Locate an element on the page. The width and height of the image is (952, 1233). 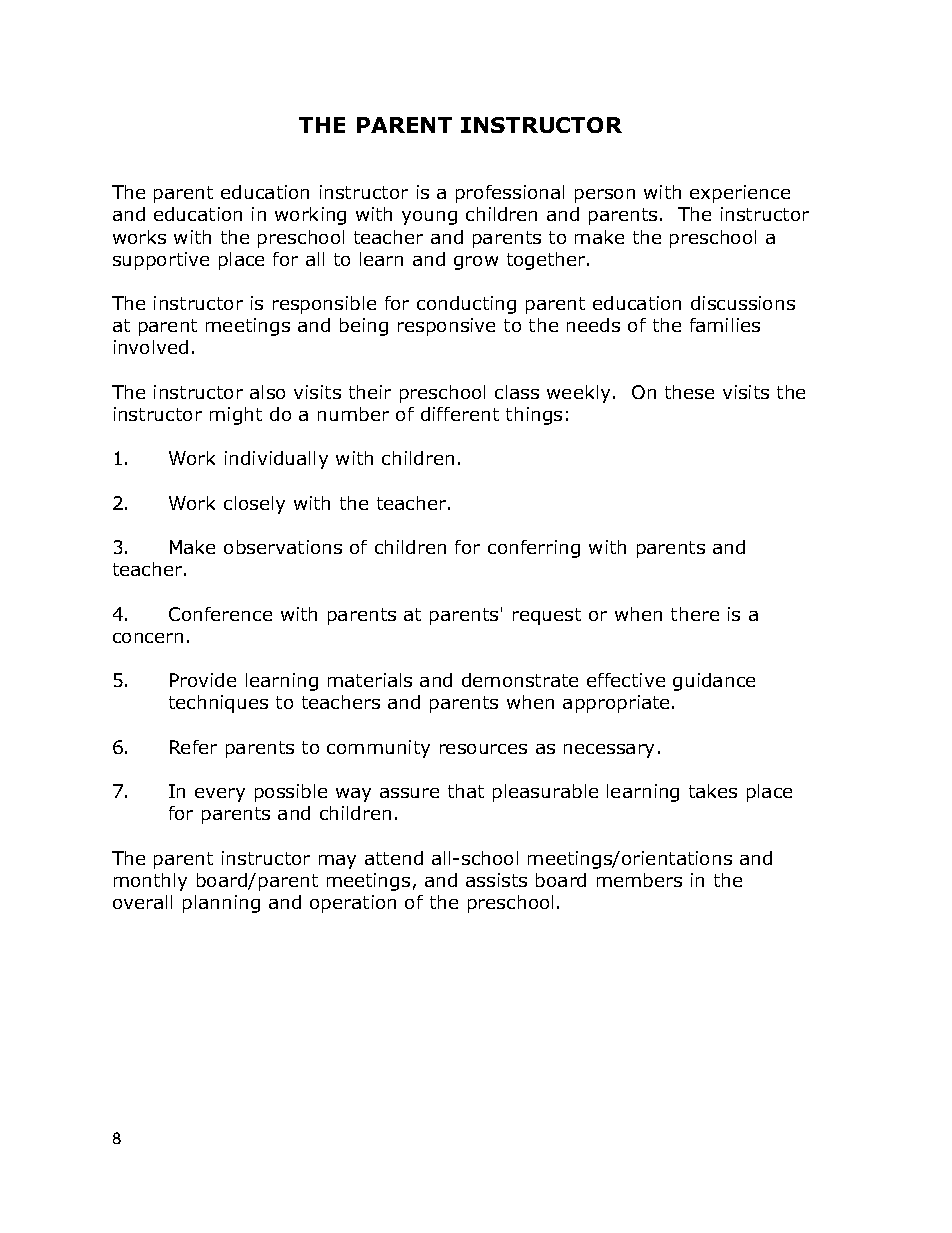
materials is located at coordinates (370, 680).
